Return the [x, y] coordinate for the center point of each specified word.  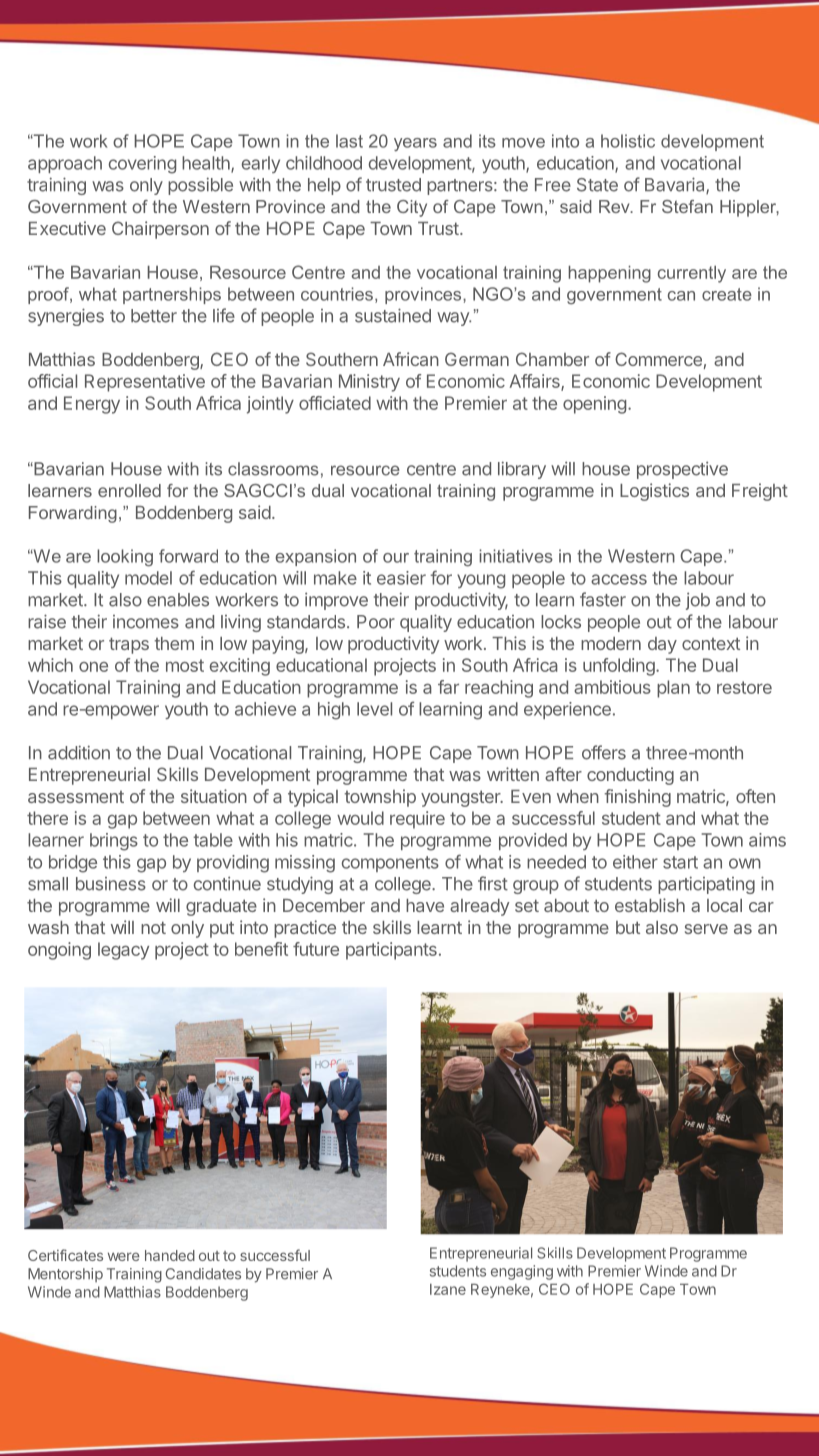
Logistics [654, 492]
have [425, 905]
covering [142, 165]
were [124, 1256]
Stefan [687, 206]
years [415, 144]
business [111, 884]
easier [401, 578]
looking [125, 558]
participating [706, 885]
